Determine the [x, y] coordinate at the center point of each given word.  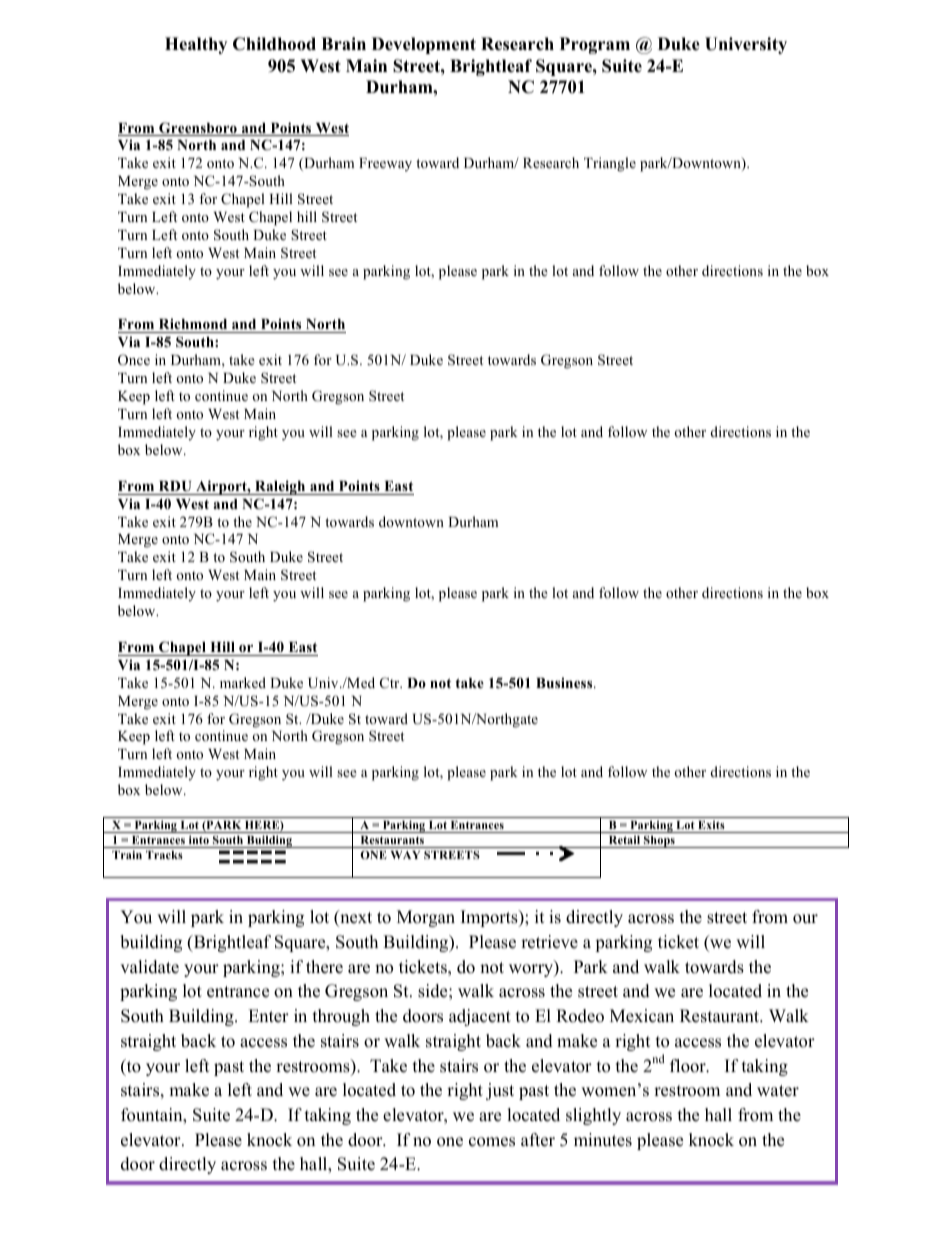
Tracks [164, 855]
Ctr [391, 683]
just [500, 1091]
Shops [659, 841]
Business [565, 682]
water [778, 1091]
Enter [268, 1016]
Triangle [610, 164]
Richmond [193, 325]
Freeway [385, 164]
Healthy [196, 45]
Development [424, 45]
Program [595, 45]
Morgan [426, 918]
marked [243, 682]
